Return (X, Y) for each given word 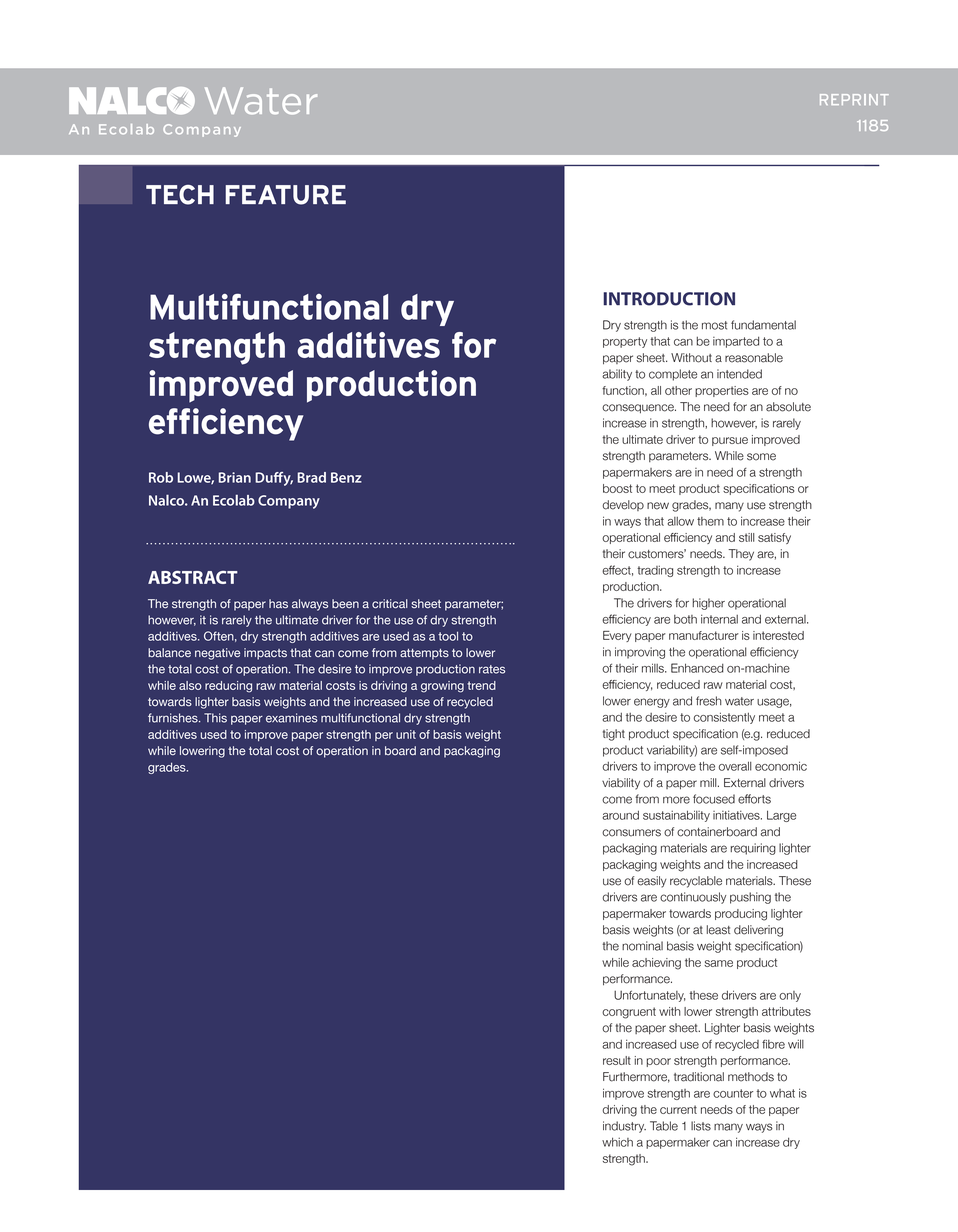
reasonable (754, 358)
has (278, 604)
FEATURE (285, 195)
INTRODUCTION (669, 299)
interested (778, 635)
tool (448, 636)
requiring (753, 849)
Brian (235, 477)
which (617, 1142)
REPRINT (854, 99)
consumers (631, 833)
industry (624, 1127)
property (625, 342)
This (215, 718)
